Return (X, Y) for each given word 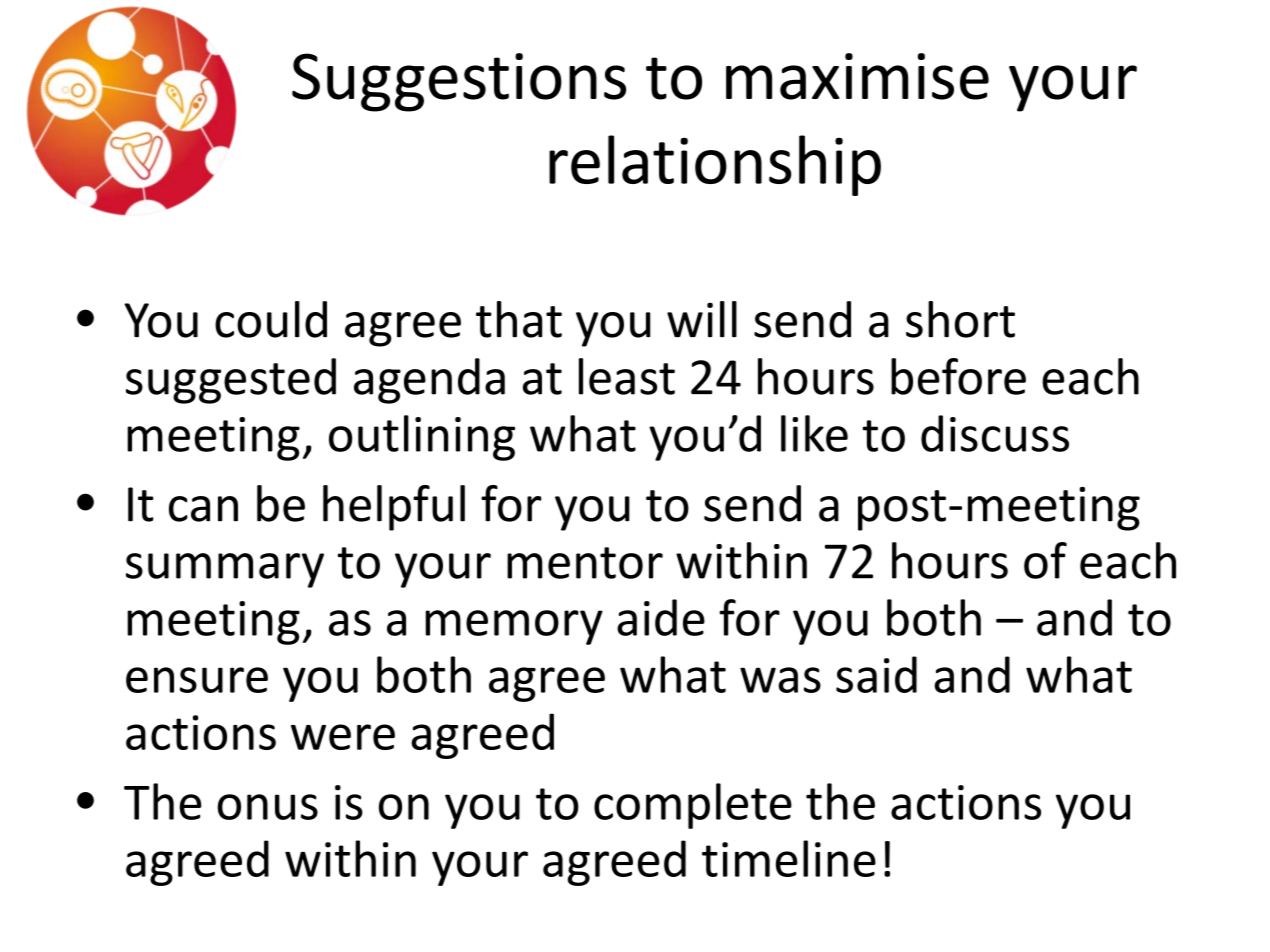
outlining (422, 438)
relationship (715, 165)
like (814, 433)
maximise (857, 76)
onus (267, 807)
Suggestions (459, 82)
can (203, 509)
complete (693, 806)
